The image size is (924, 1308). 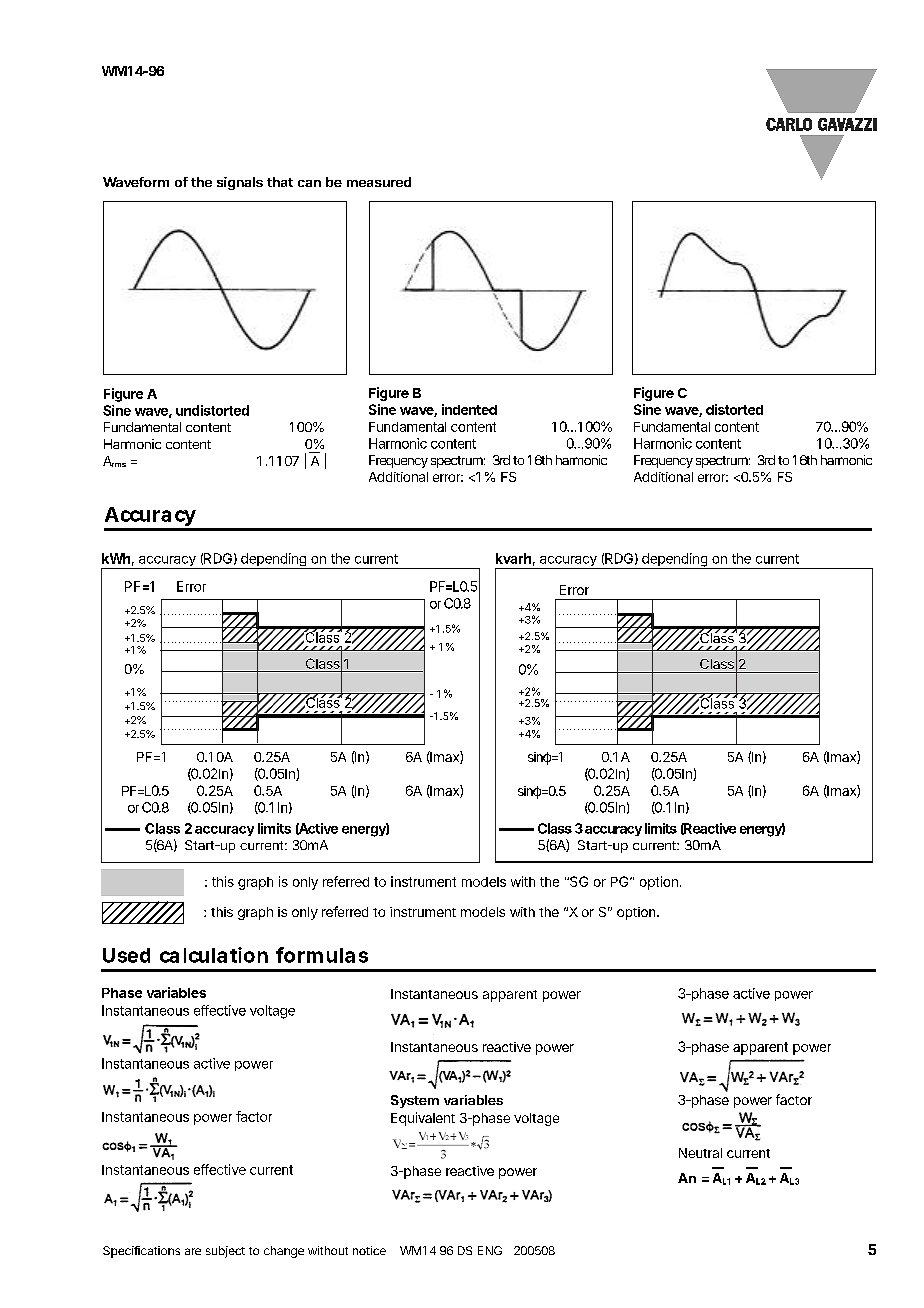 What do you see at coordinates (322, 955) in the screenshot?
I see `formulas` at bounding box center [322, 955].
